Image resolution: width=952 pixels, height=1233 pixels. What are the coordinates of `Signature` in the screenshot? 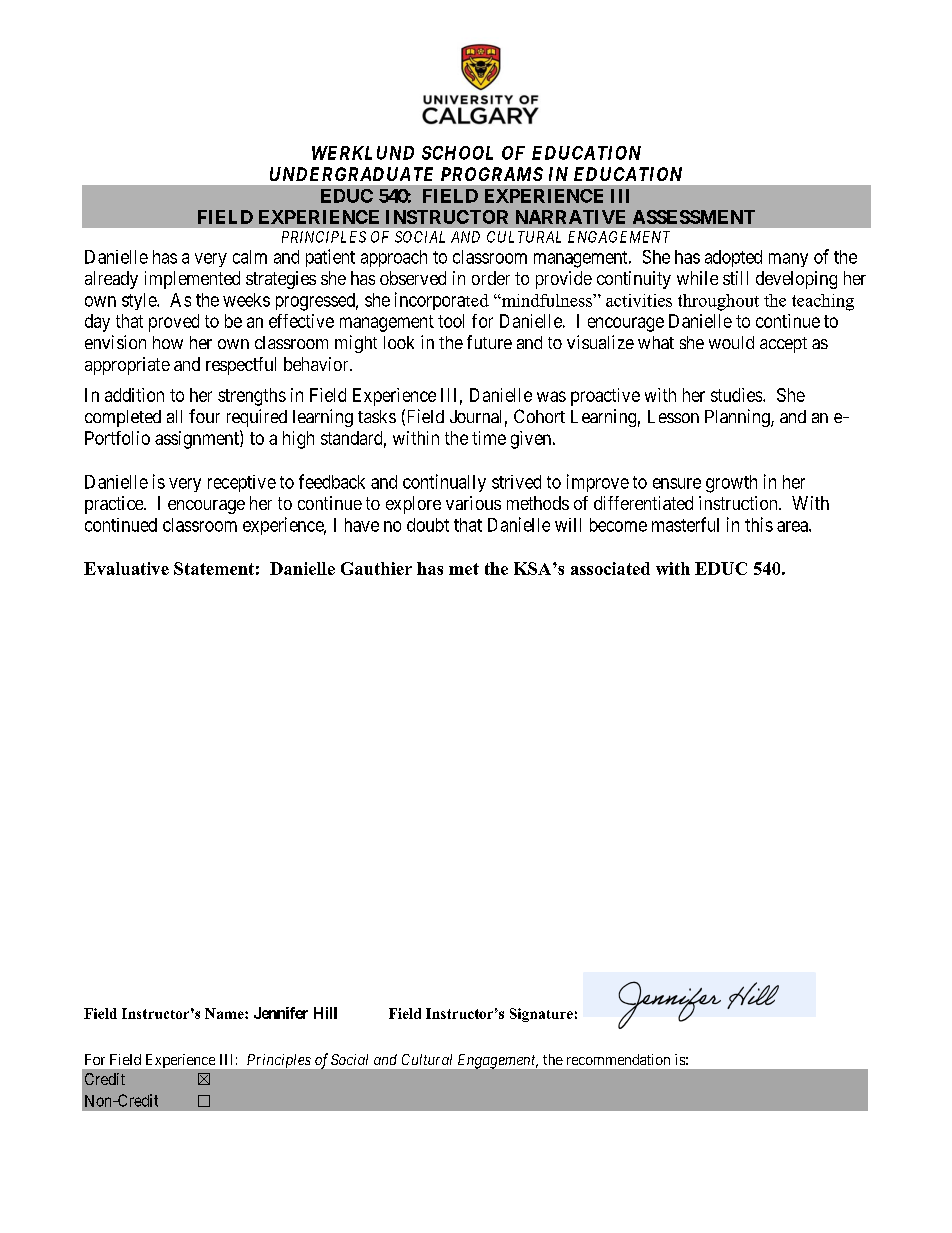 It's located at (541, 1015).
